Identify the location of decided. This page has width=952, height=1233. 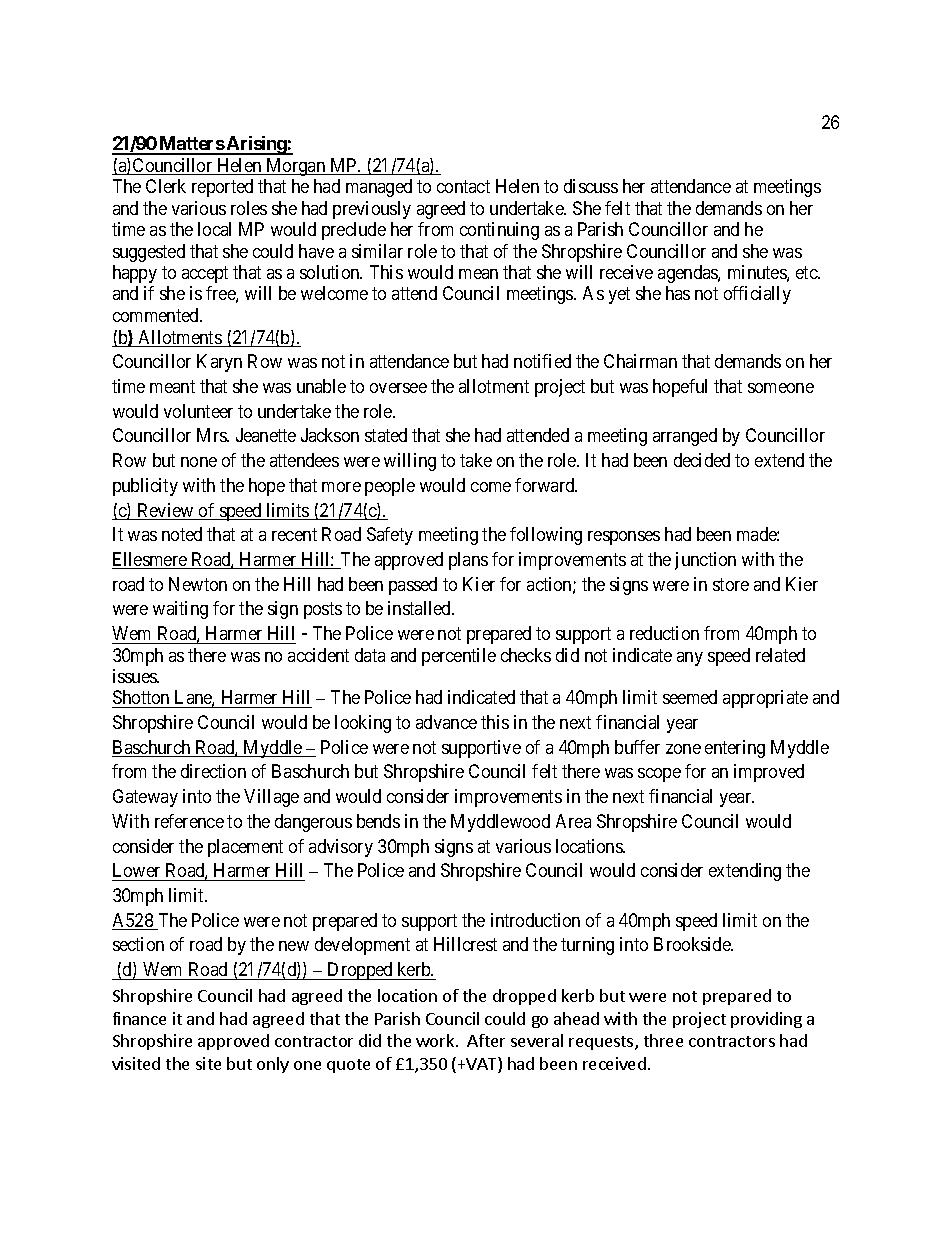
(702, 460).
